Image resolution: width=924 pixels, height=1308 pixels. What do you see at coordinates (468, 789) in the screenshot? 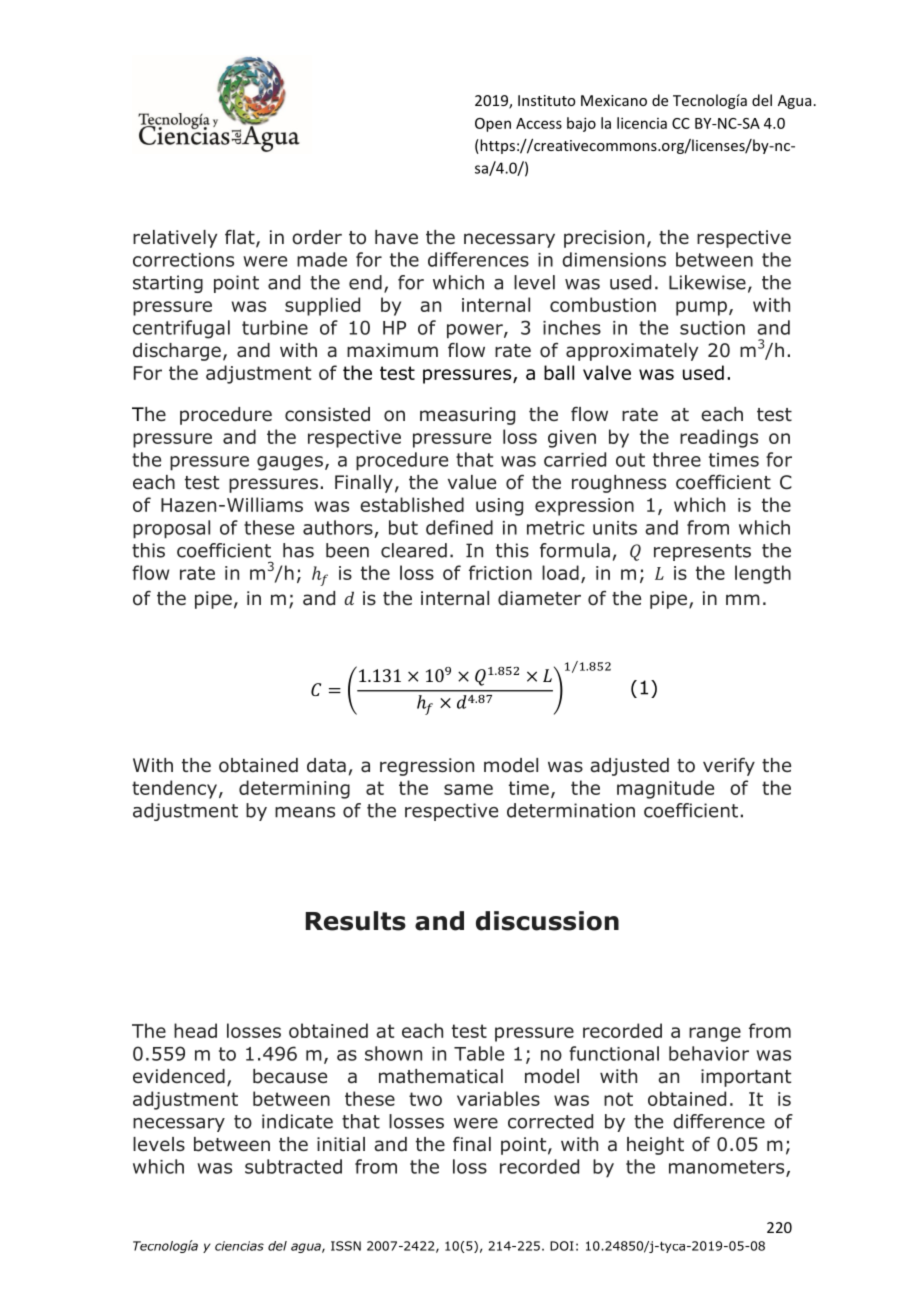
I see `same` at bounding box center [468, 789].
